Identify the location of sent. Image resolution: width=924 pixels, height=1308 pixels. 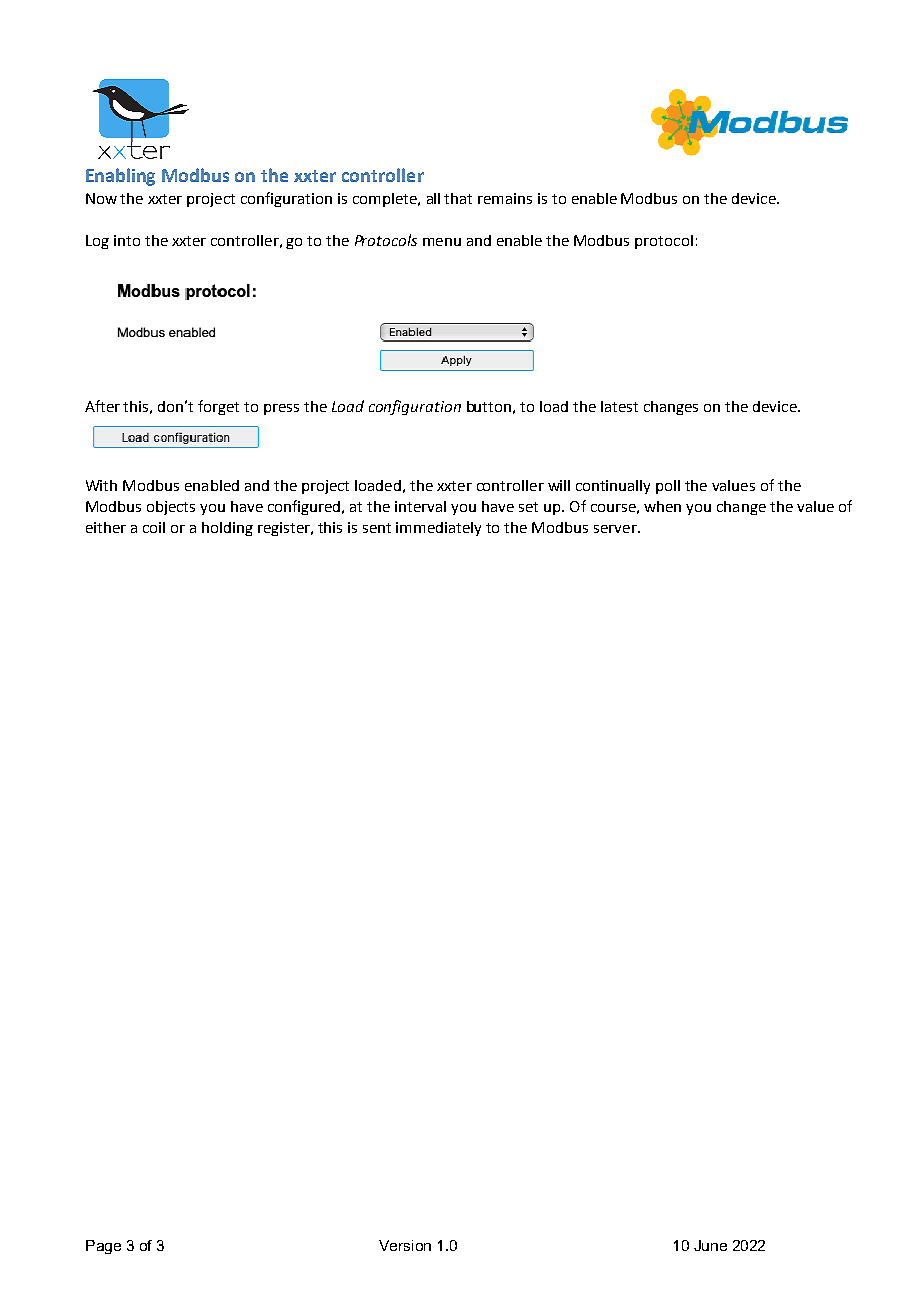
(377, 528).
